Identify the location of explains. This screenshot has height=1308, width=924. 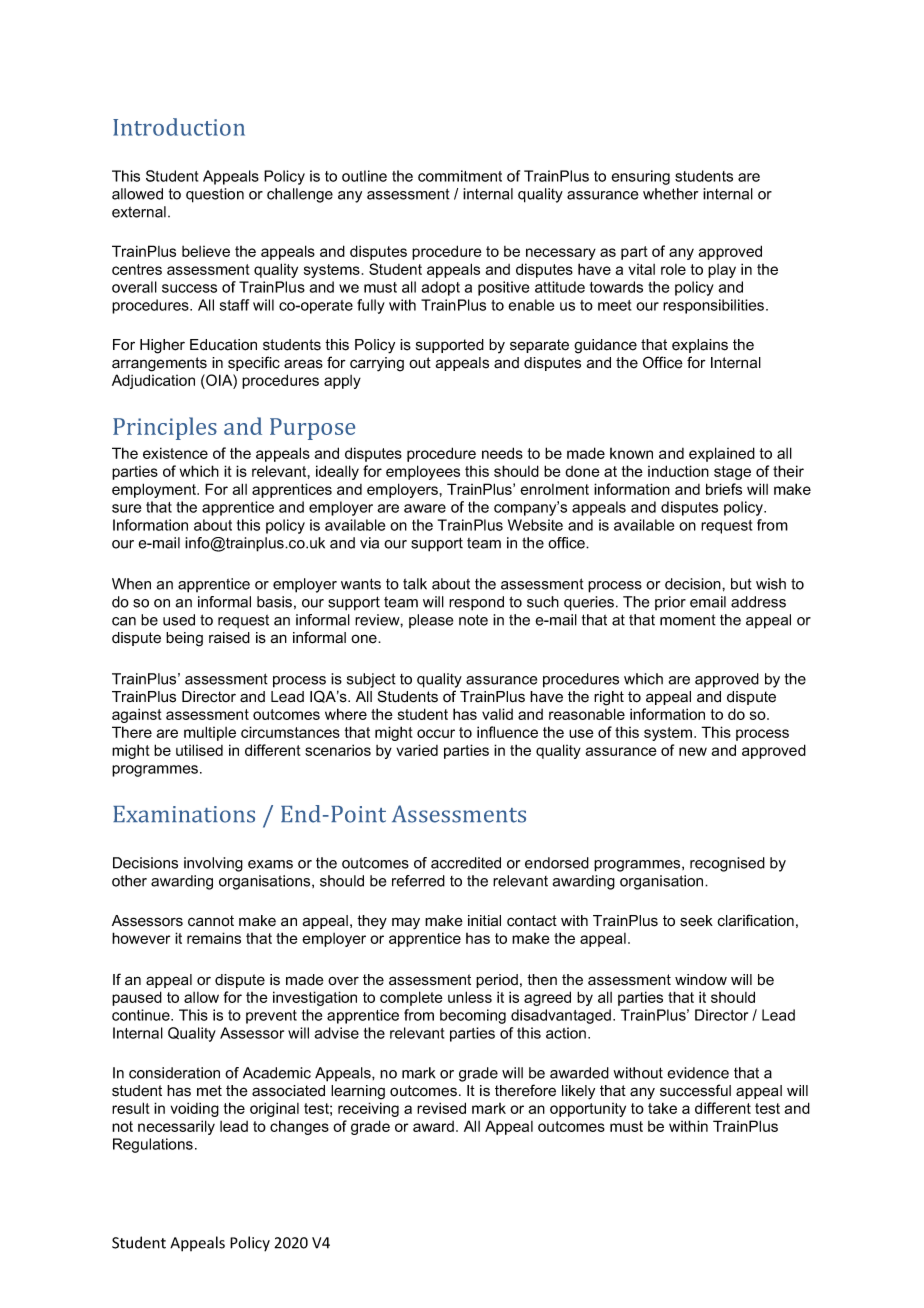
(700, 346).
